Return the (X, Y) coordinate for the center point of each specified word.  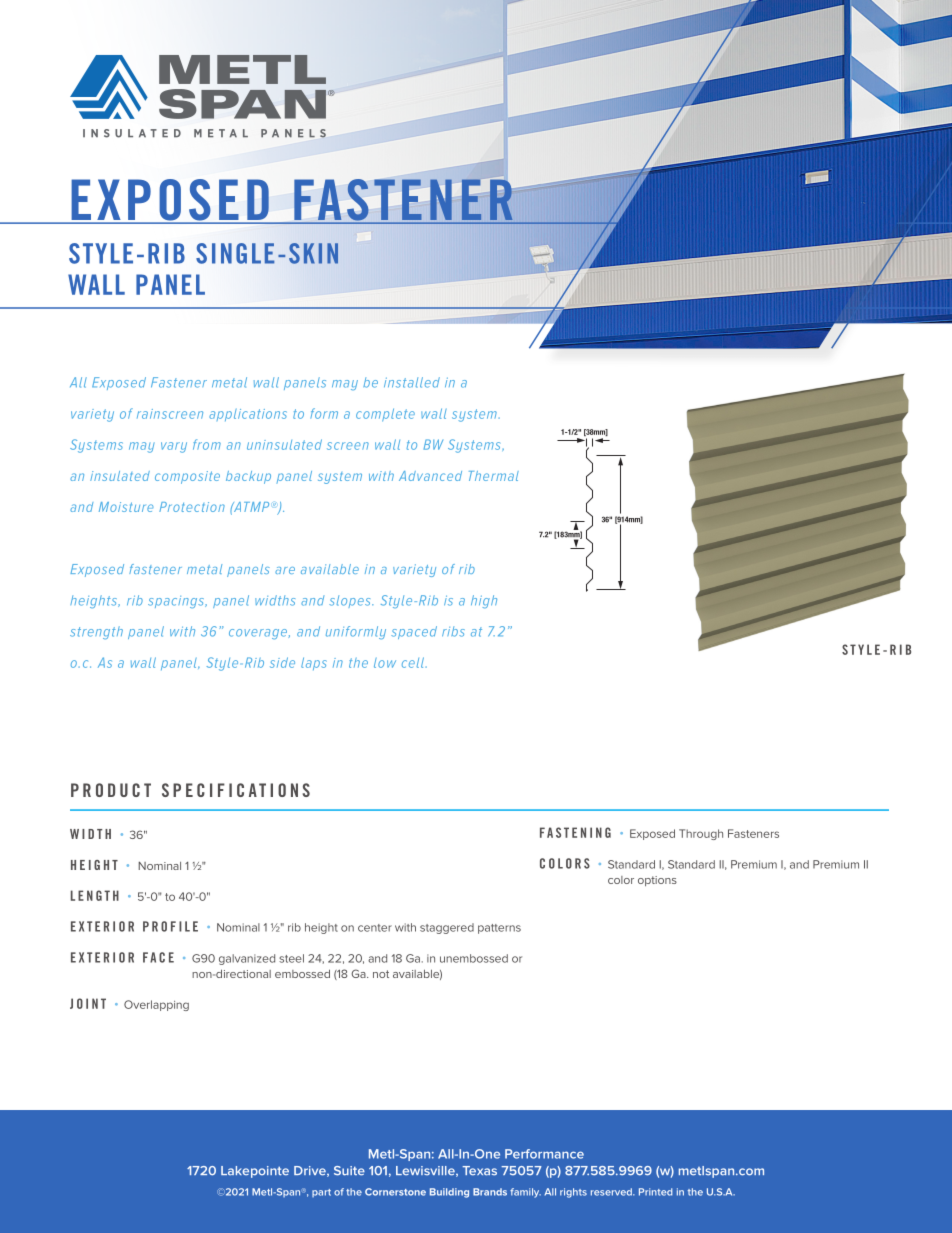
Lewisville (426, 1171)
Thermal (494, 476)
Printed (655, 1192)
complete (385, 415)
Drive (311, 1171)
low (385, 663)
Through (701, 834)
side (282, 662)
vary (174, 447)
